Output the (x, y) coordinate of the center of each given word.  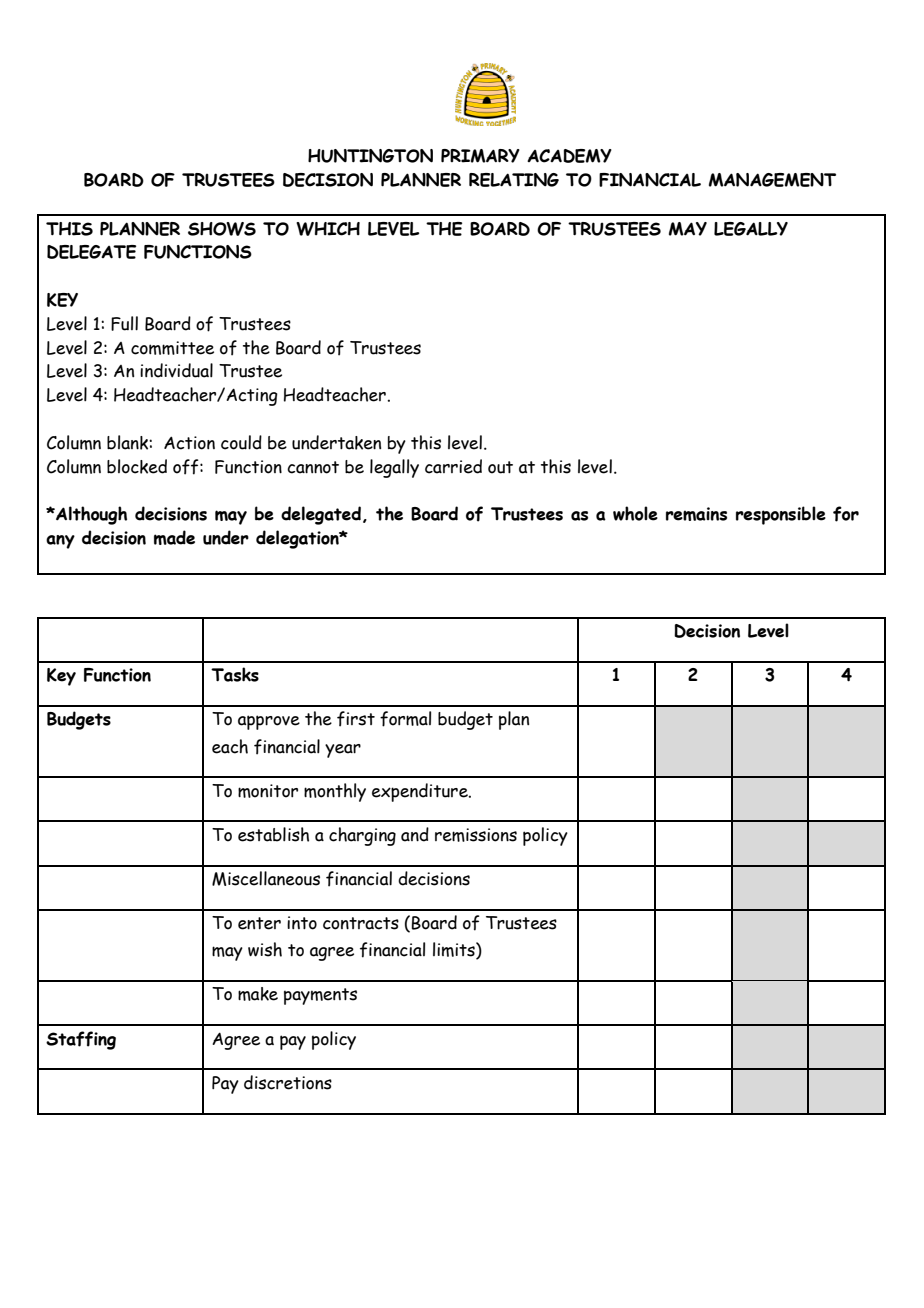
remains (696, 514)
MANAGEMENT (772, 180)
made (174, 537)
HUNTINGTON (370, 156)
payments (320, 996)
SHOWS (222, 229)
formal (405, 719)
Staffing (81, 1040)
